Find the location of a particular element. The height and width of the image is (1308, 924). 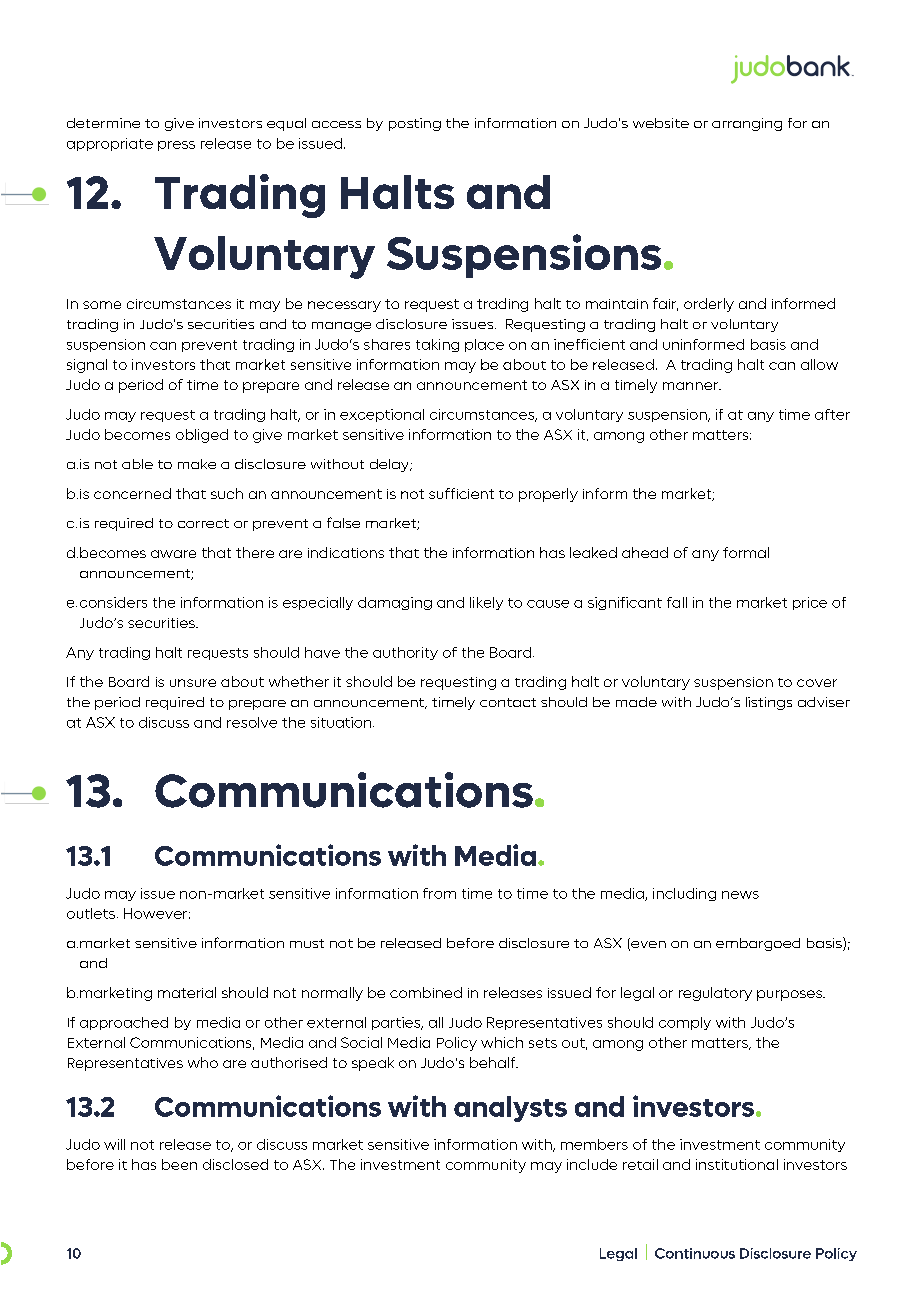

arranging is located at coordinates (747, 124).
